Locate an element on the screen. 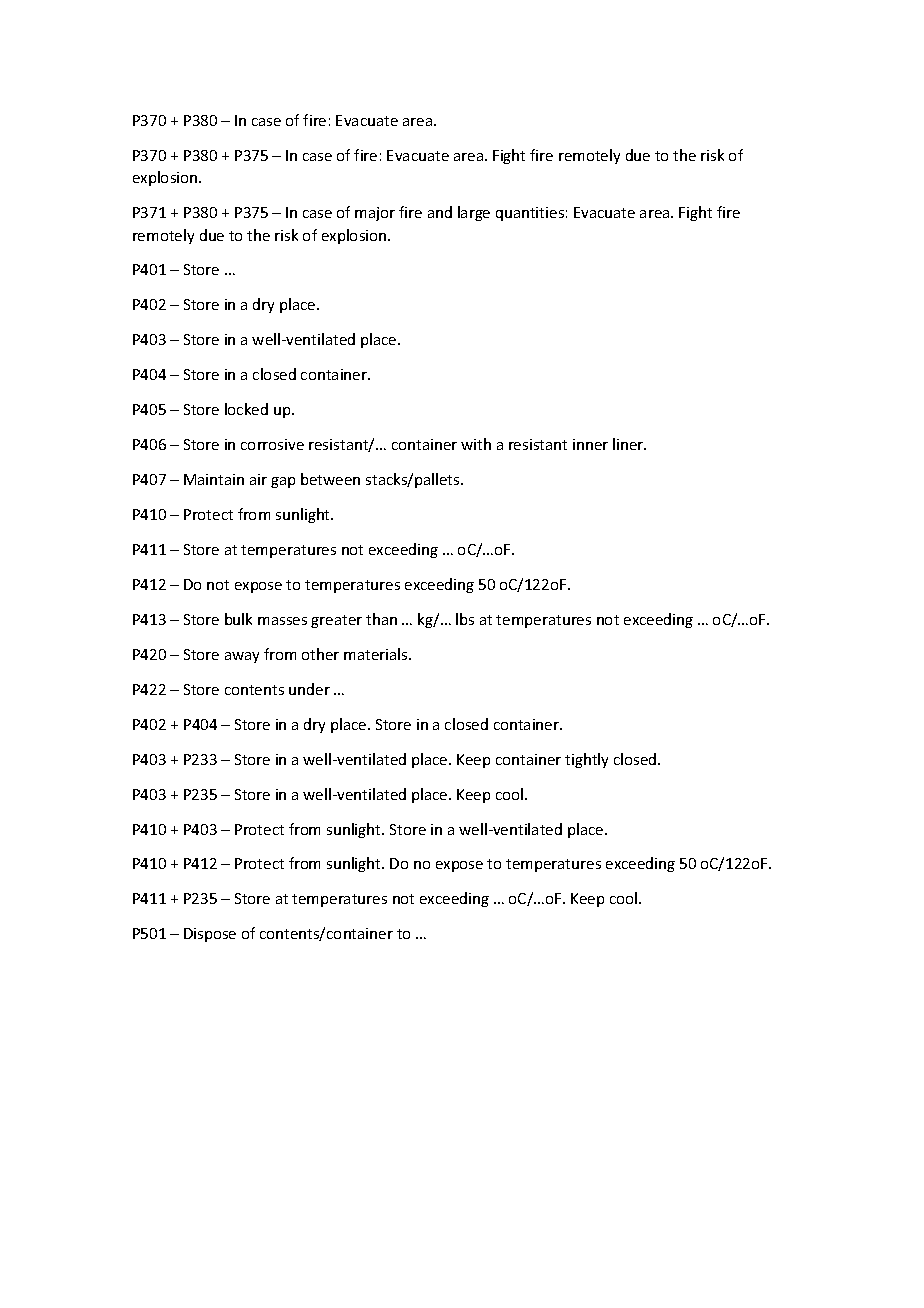 Image resolution: width=924 pixels, height=1308 pixels. bulk is located at coordinates (238, 619).
